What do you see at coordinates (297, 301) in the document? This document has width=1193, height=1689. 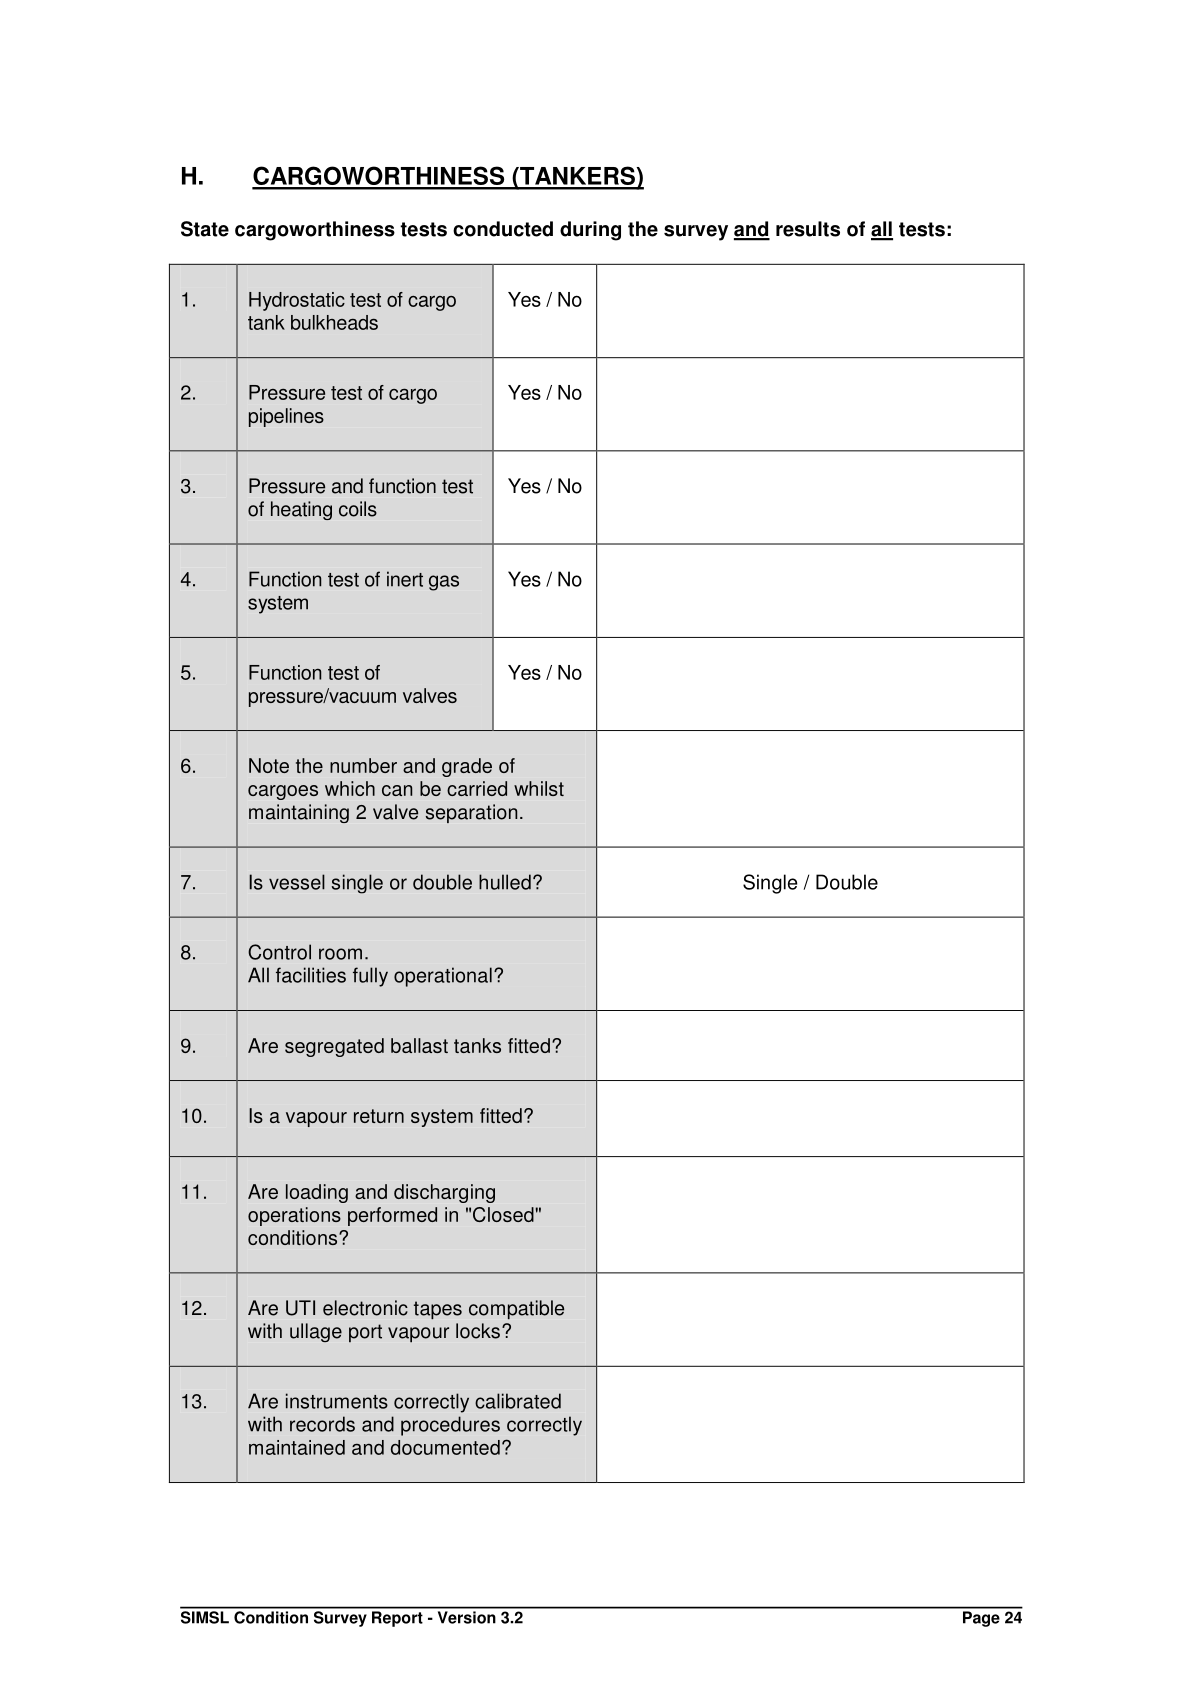 I see `Hydrostatic` at bounding box center [297, 301].
